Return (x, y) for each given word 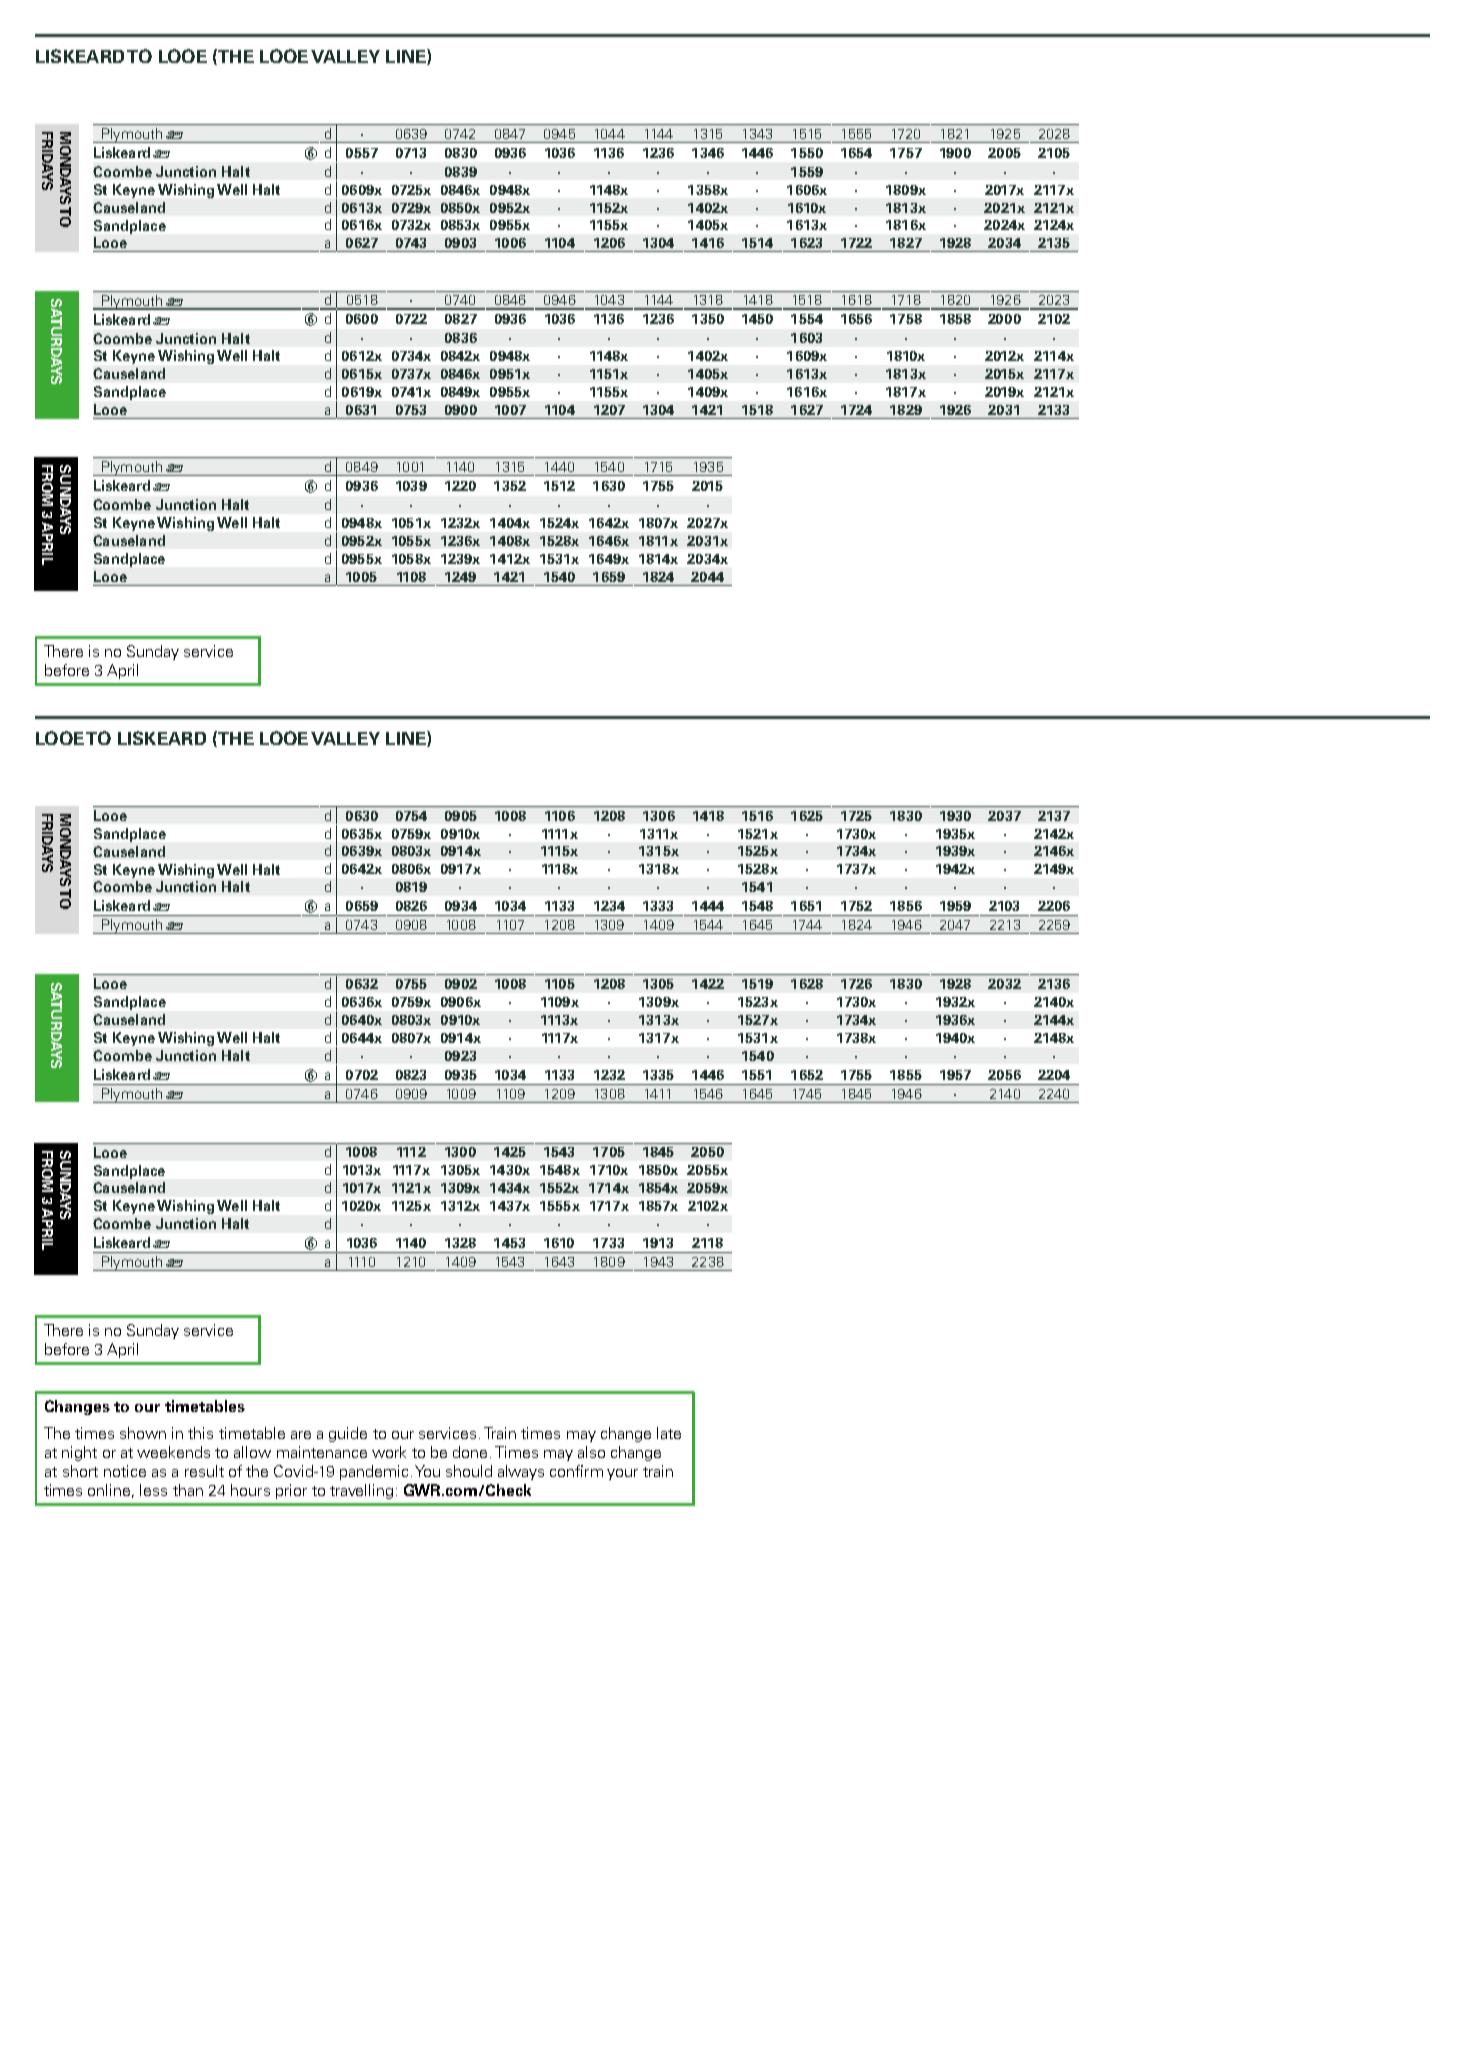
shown (143, 1433)
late (669, 1433)
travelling (361, 1491)
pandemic (374, 1472)
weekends (173, 1452)
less (153, 1490)
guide (348, 1434)
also (591, 1452)
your (622, 1474)
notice (125, 1471)
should (469, 1471)
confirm (576, 1471)
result (204, 1471)
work (389, 1452)
